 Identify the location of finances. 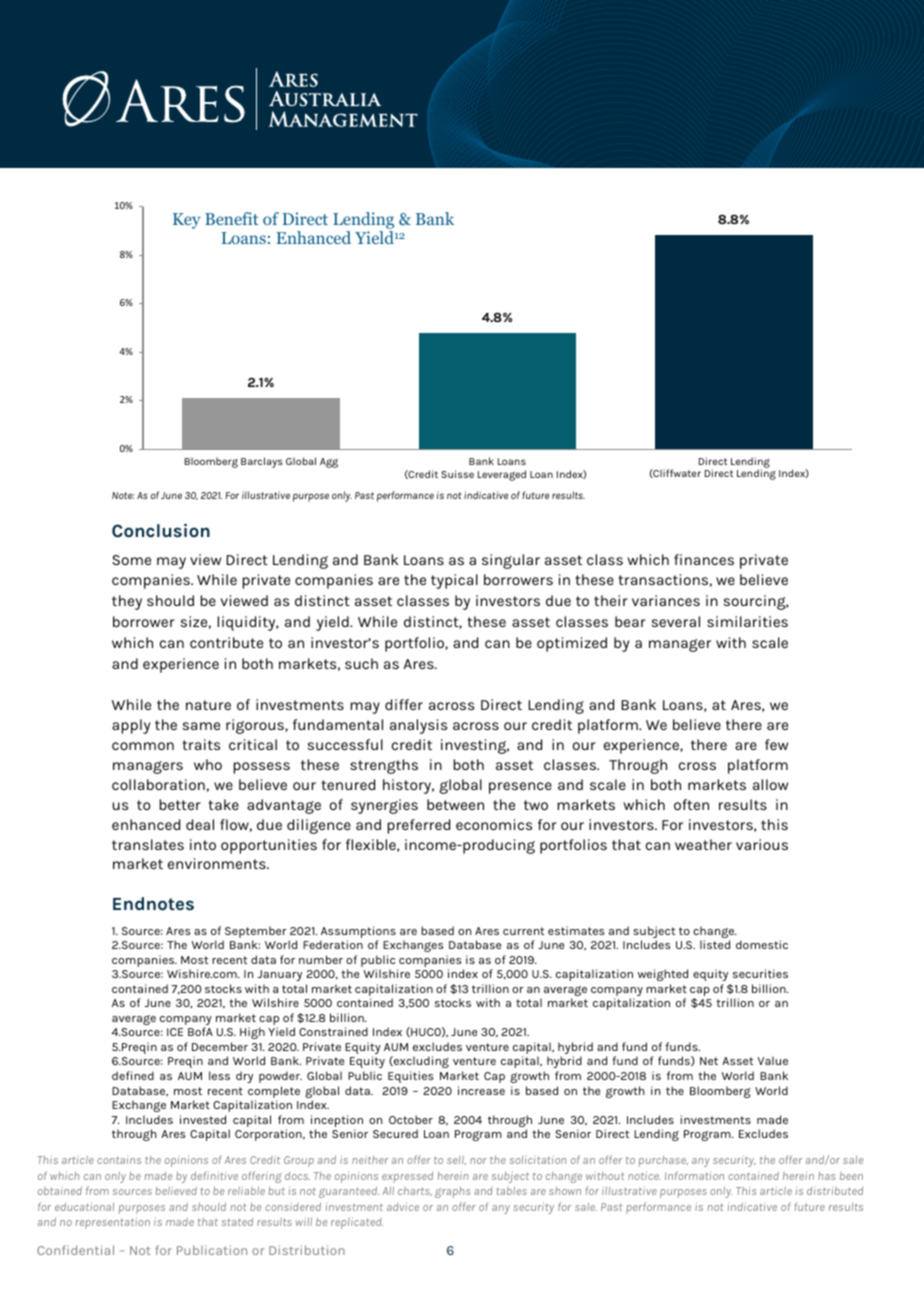
(704, 559).
